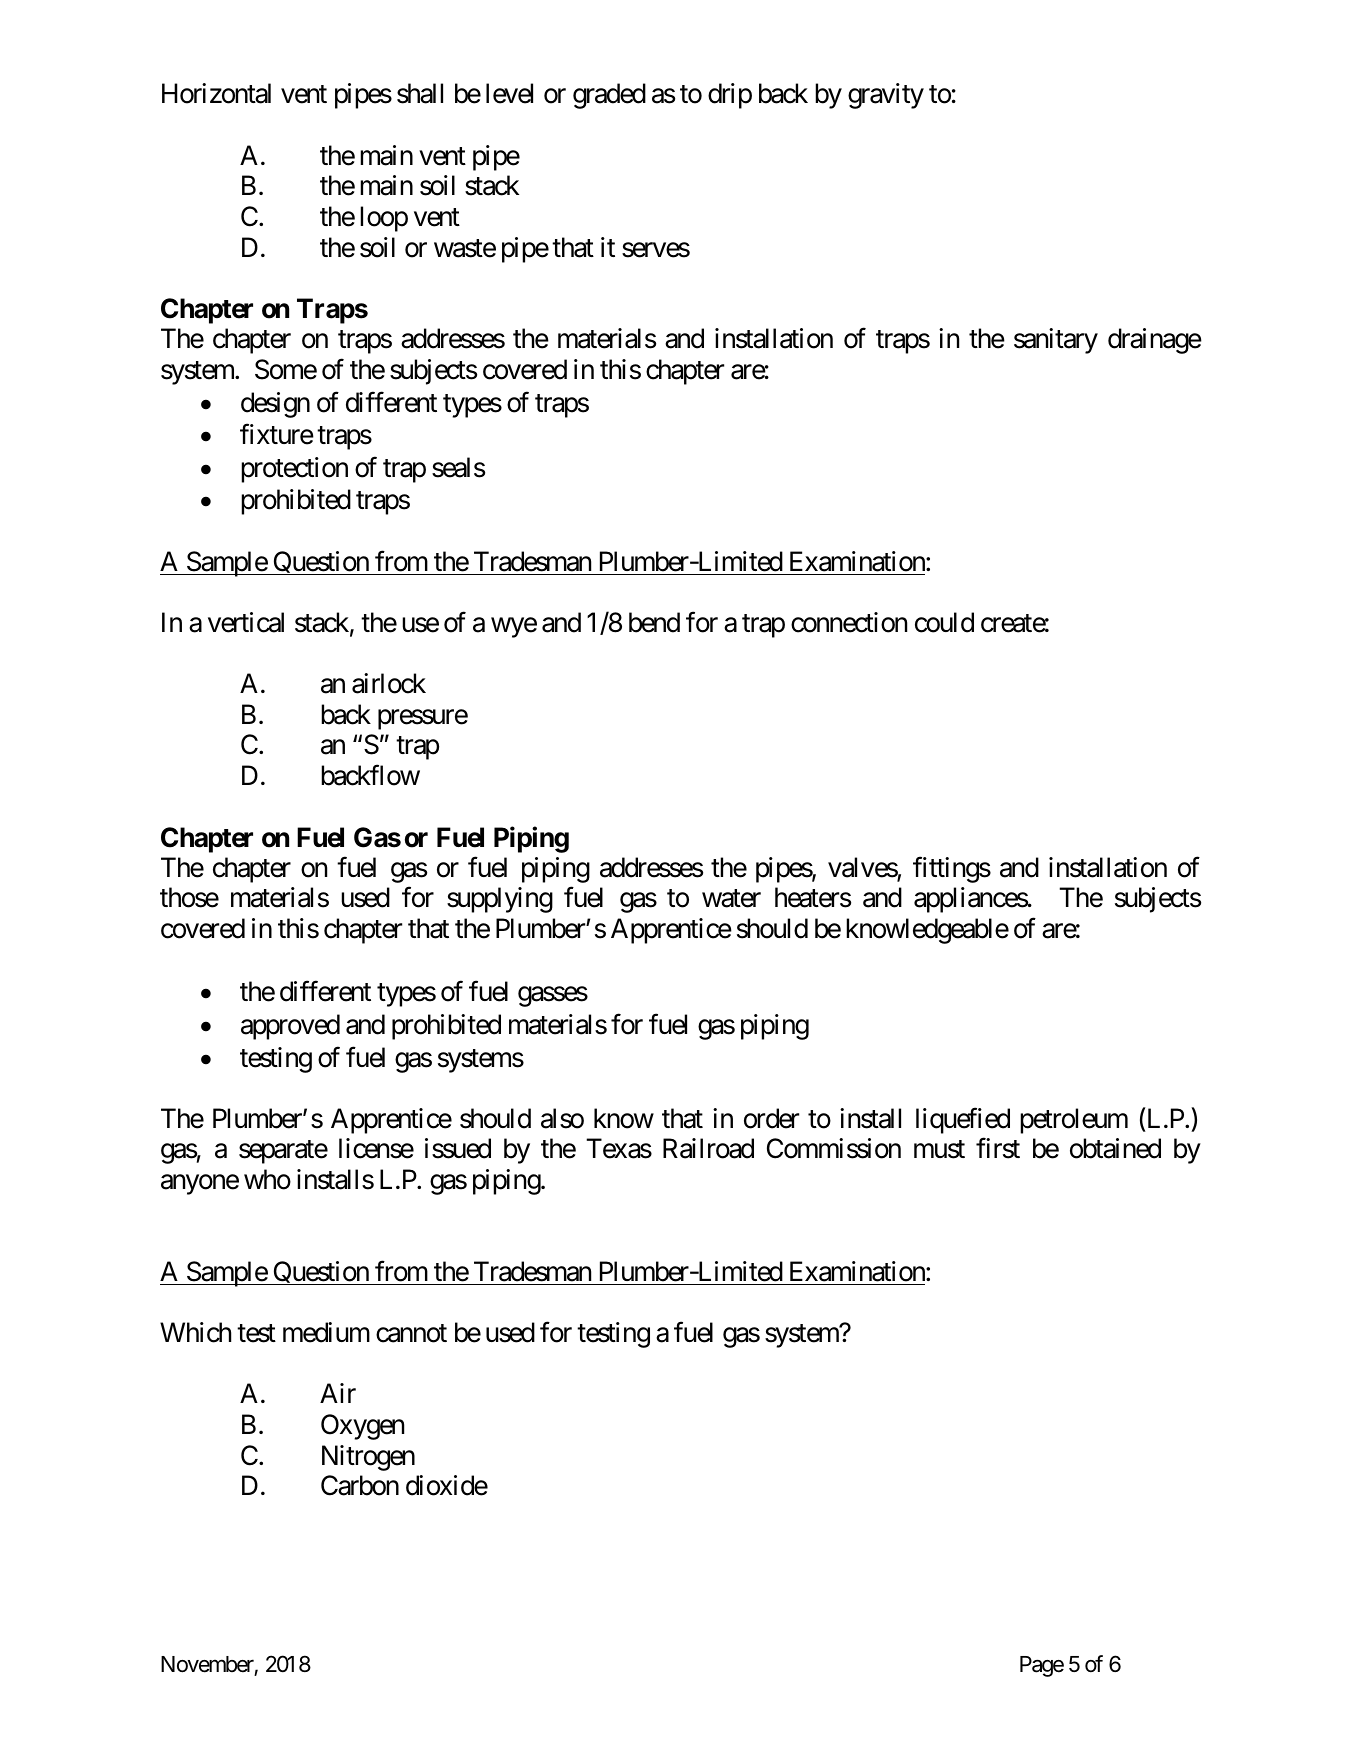 This screenshot has height=1758, width=1359. What do you see at coordinates (411, 1334) in the screenshot?
I see `cannot` at bounding box center [411, 1334].
